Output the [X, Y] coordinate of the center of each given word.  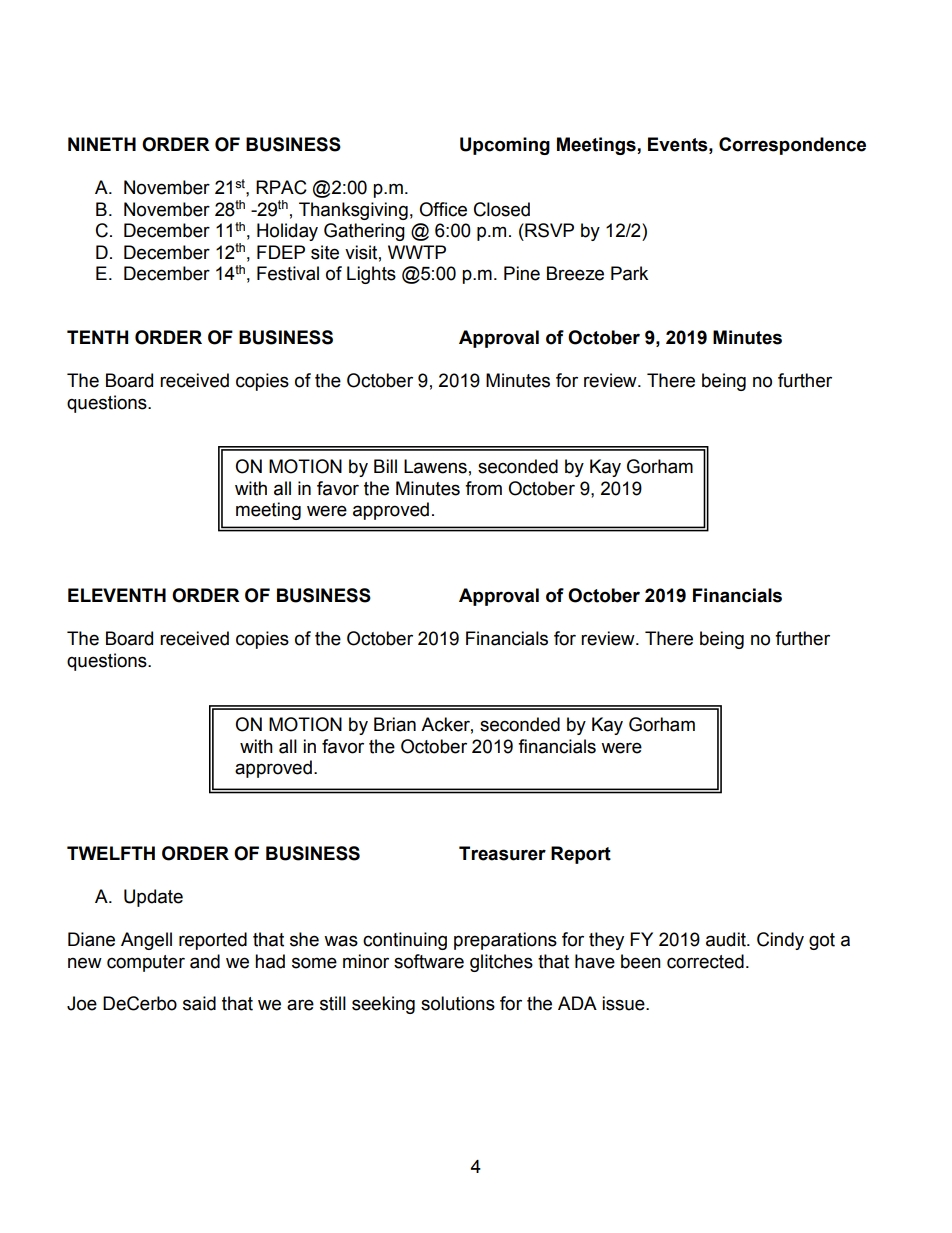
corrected [705, 961]
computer [146, 963]
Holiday [287, 232]
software [429, 961]
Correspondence [792, 146]
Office [443, 209]
